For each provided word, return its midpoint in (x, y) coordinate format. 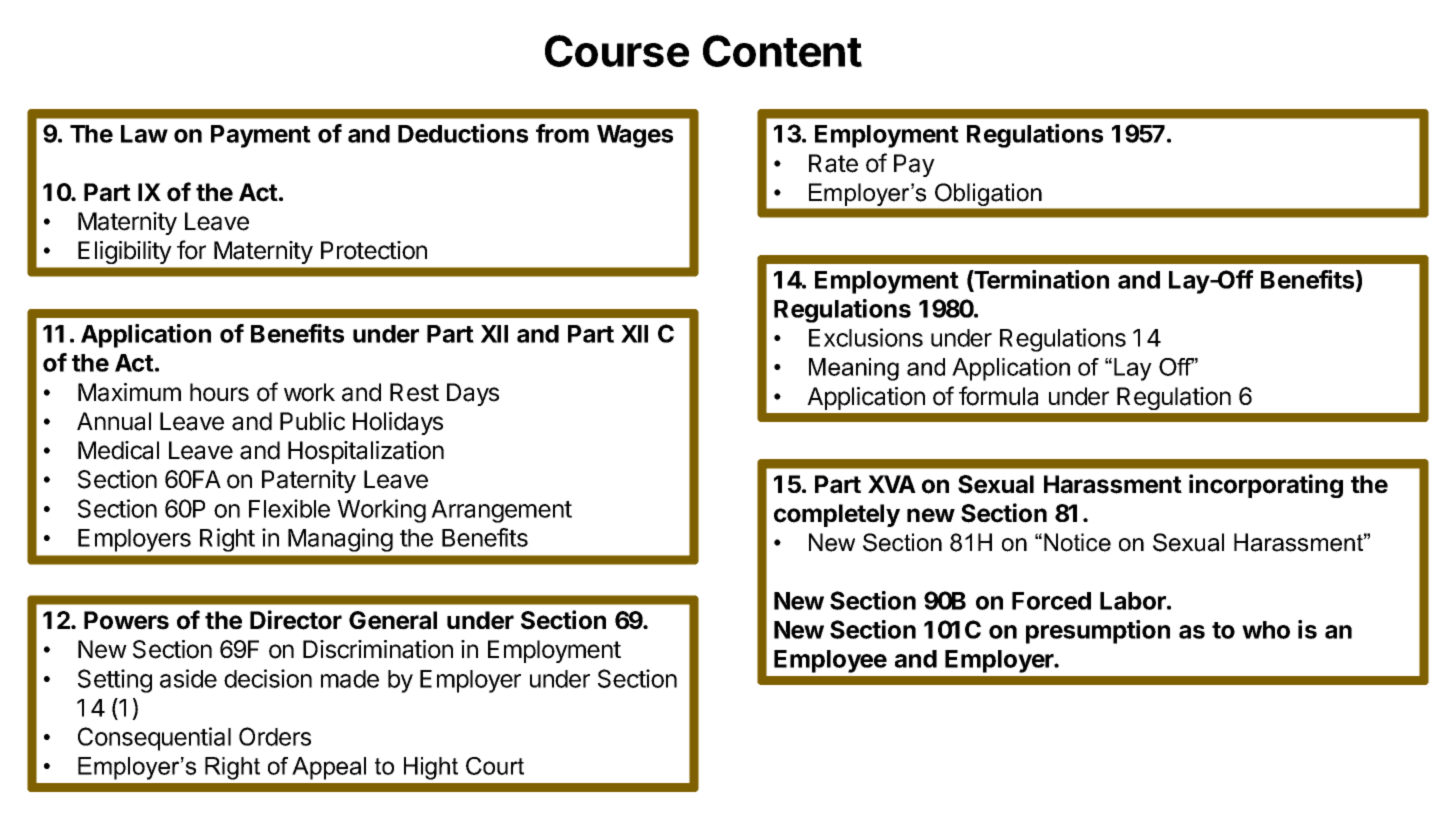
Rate (833, 163)
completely (837, 515)
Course (617, 51)
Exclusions (866, 337)
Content (782, 51)
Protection (374, 250)
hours (219, 392)
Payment (261, 136)
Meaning (854, 369)
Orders (275, 736)
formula (998, 396)
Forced (1051, 601)
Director (296, 620)
